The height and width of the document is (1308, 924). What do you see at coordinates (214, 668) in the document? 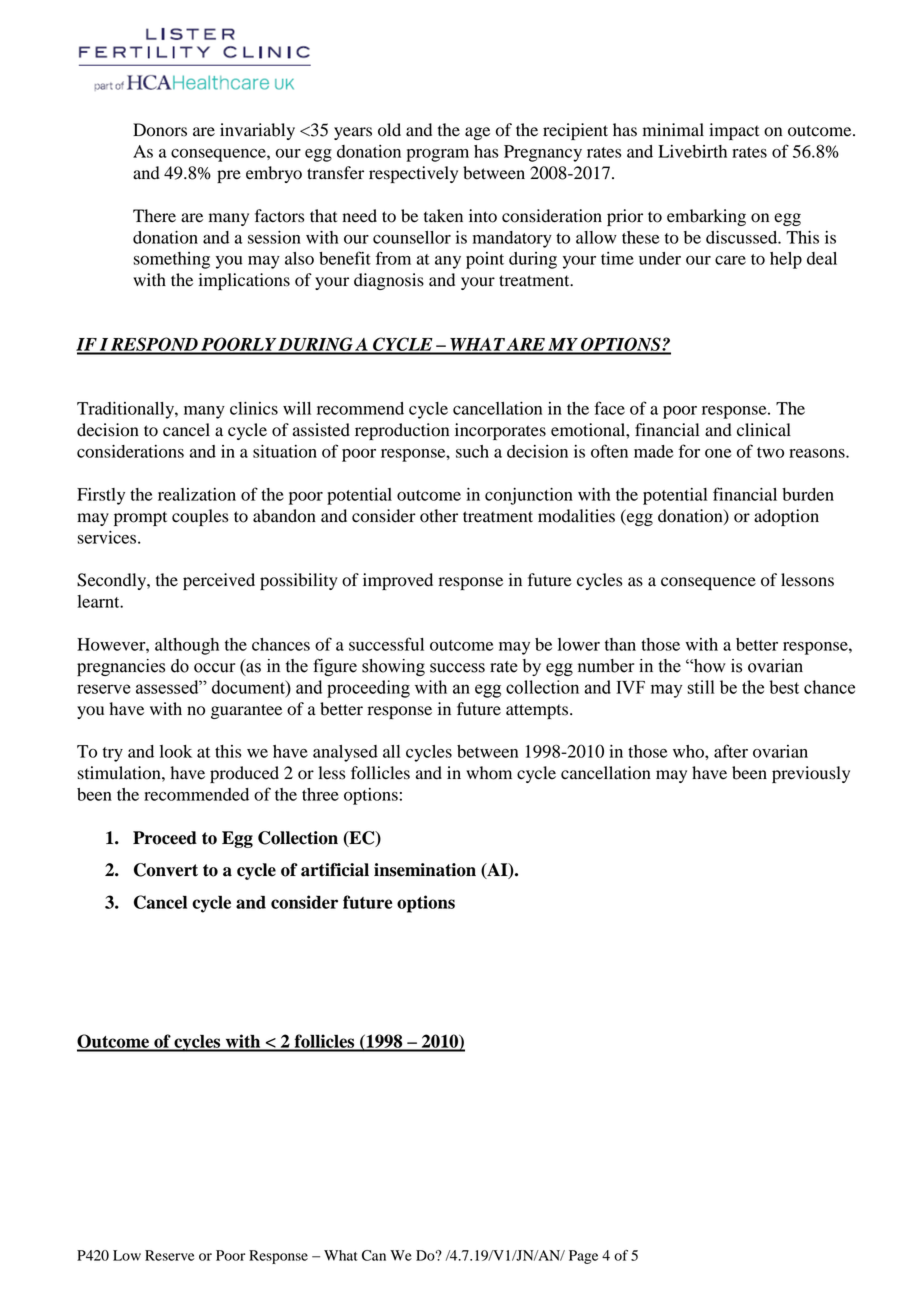
I see `occur` at bounding box center [214, 668].
